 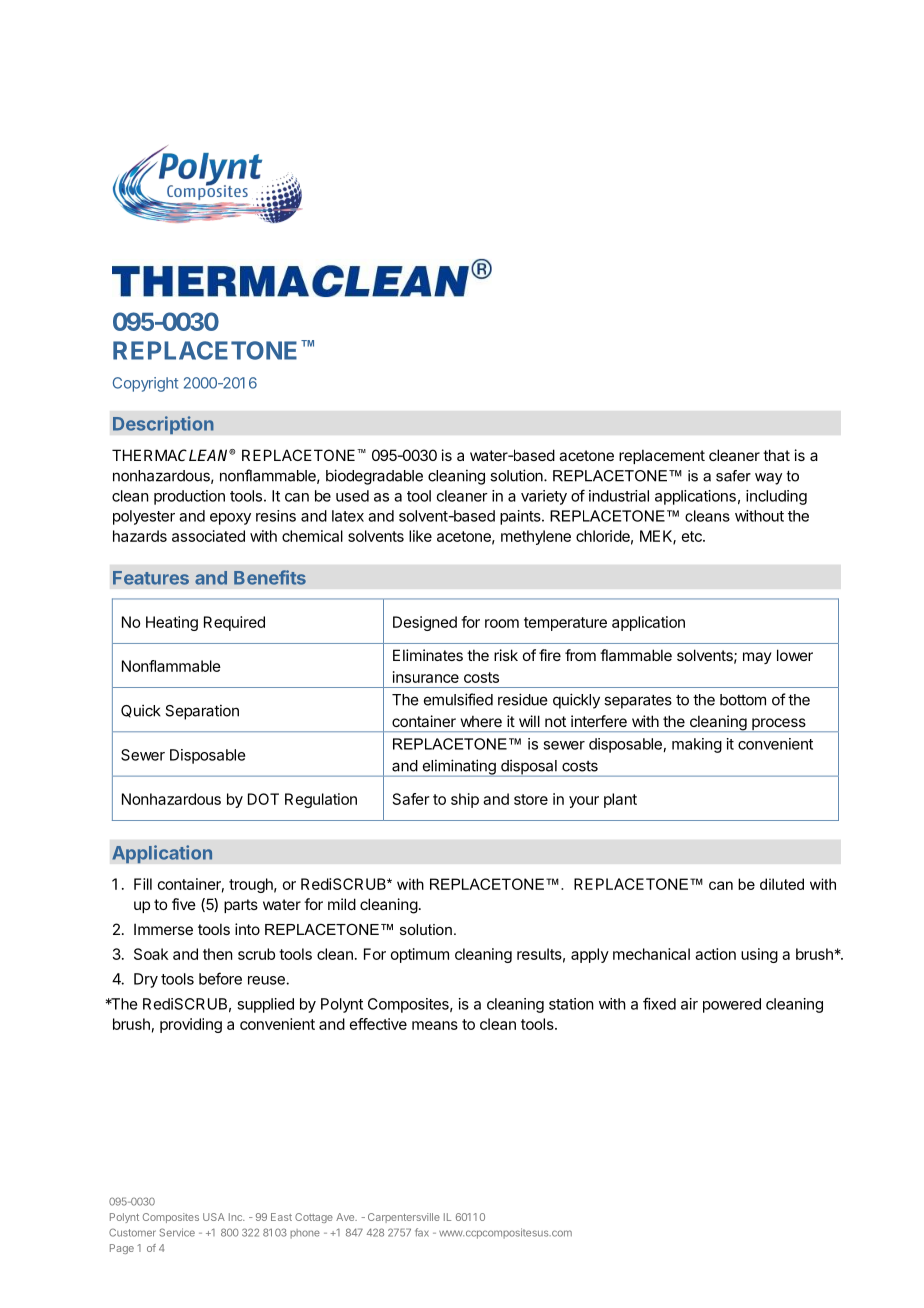 I want to click on bottom, so click(x=743, y=700).
